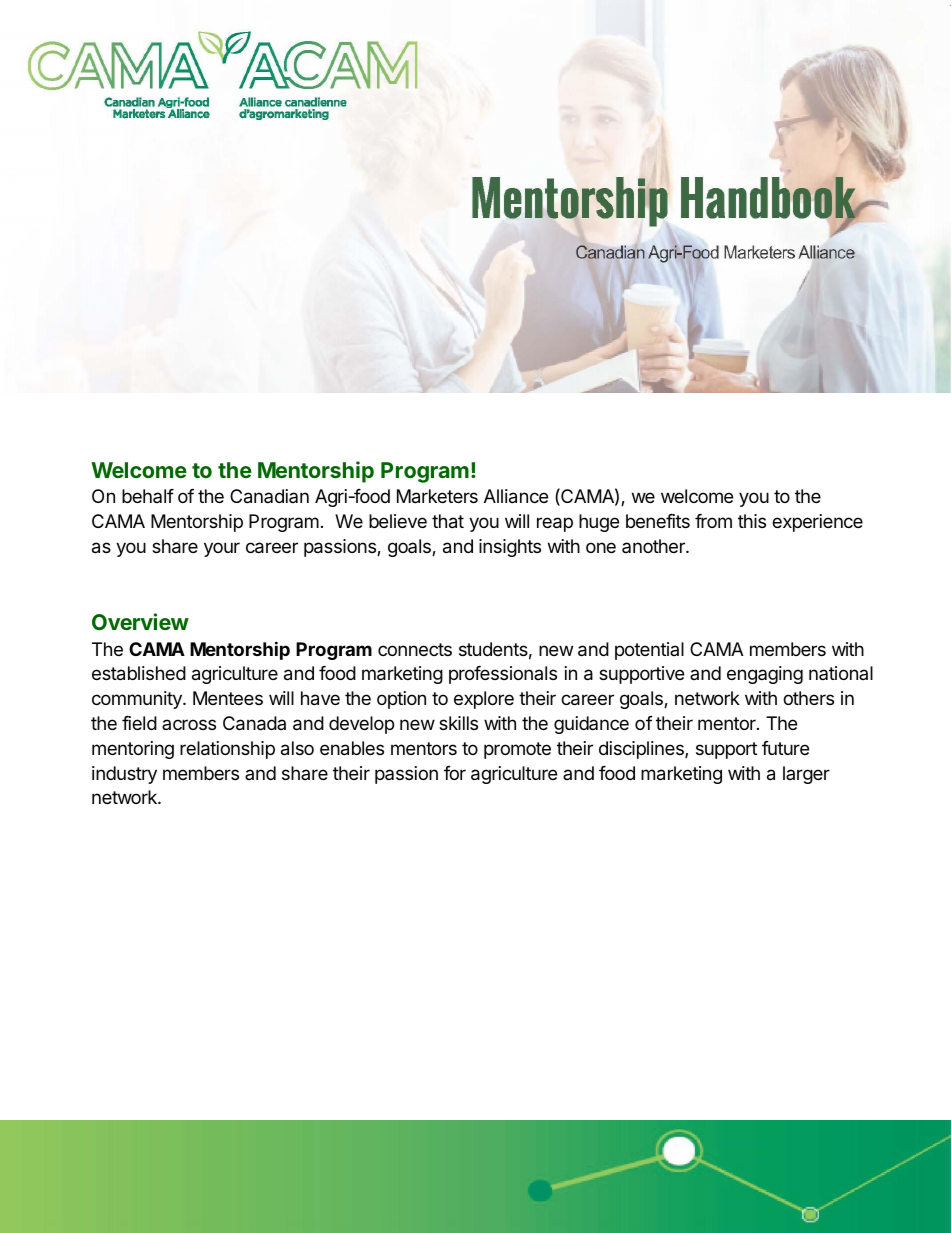 The width and height of the screenshot is (952, 1233). What do you see at coordinates (649, 651) in the screenshot?
I see `potential` at bounding box center [649, 651].
